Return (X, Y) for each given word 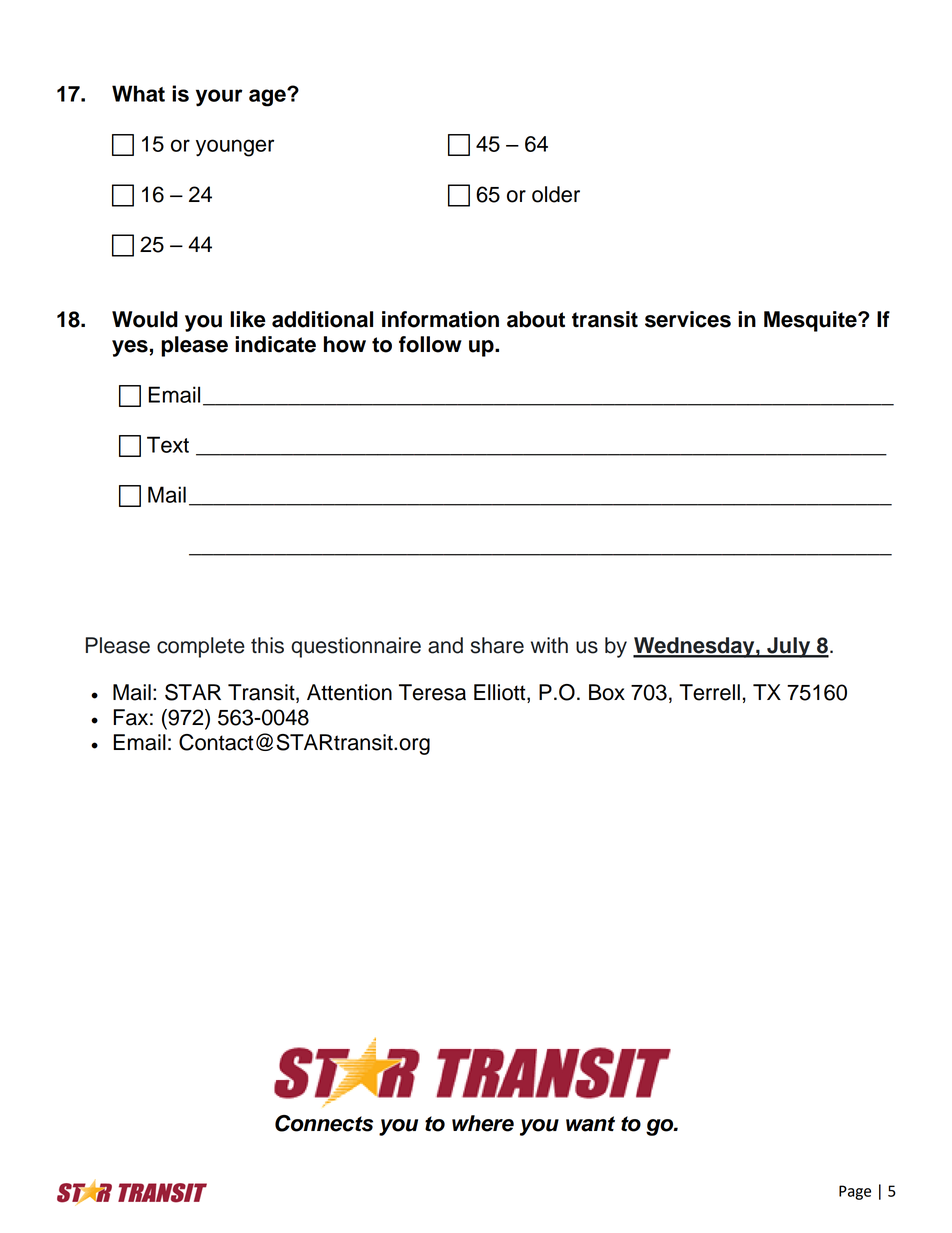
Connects (324, 1123)
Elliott (501, 693)
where (483, 1123)
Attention (349, 692)
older (556, 194)
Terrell (709, 692)
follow (430, 344)
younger (235, 148)
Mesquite (811, 321)
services (688, 319)
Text (168, 444)
